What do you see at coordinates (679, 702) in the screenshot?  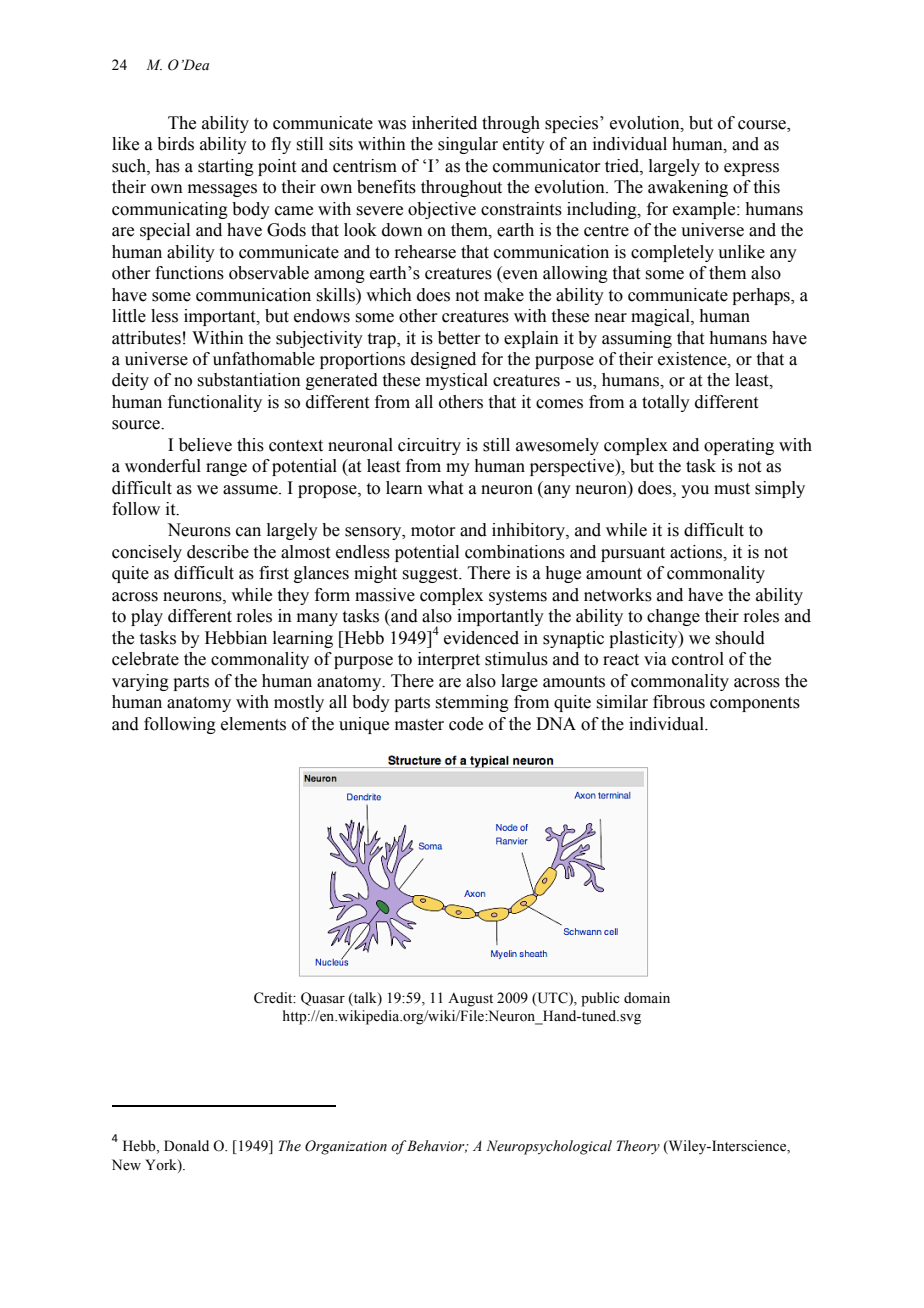 I see `fibrous` at bounding box center [679, 702].
